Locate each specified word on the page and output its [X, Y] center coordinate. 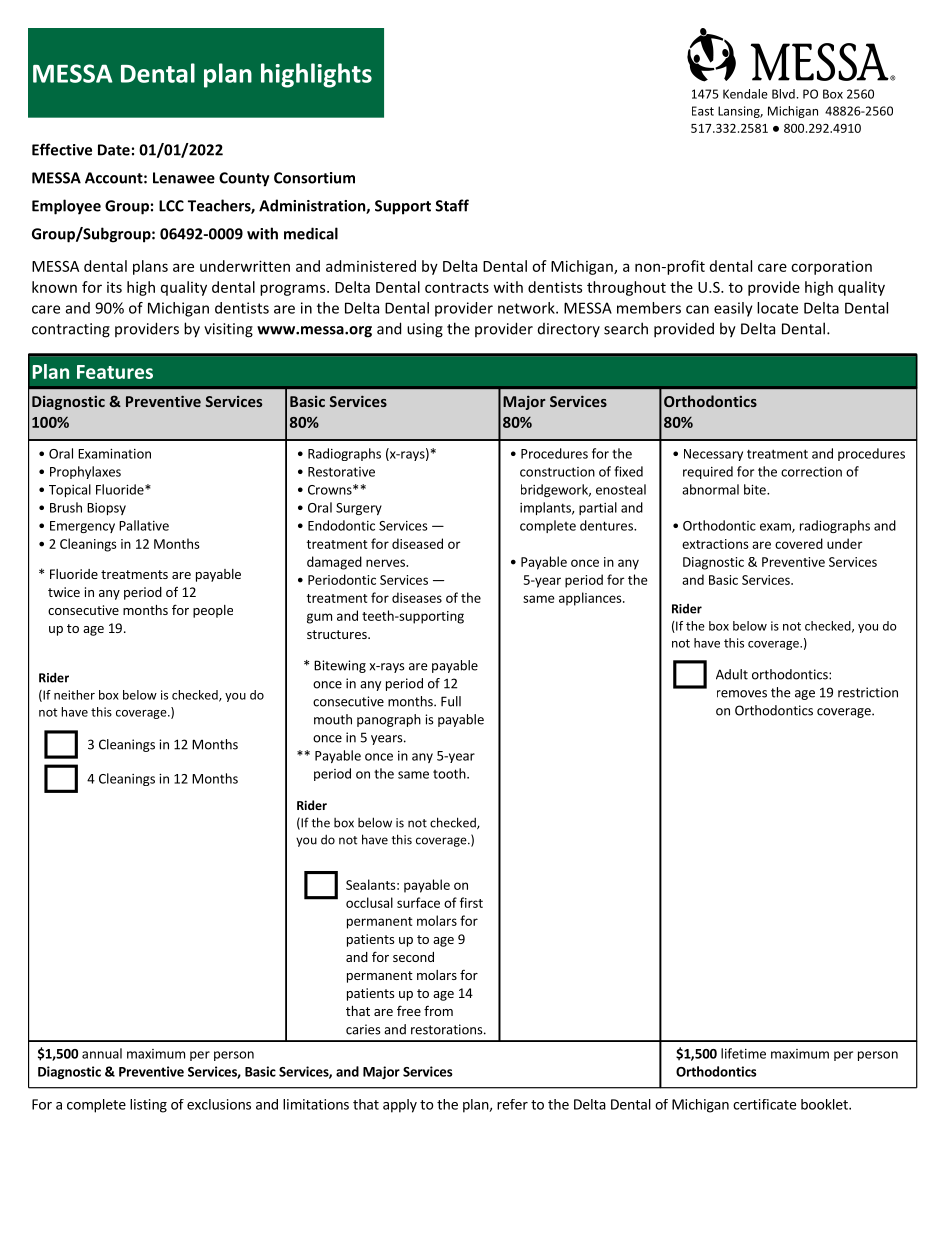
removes [742, 694]
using [425, 330]
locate [777, 308]
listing [148, 1106]
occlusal [369, 902]
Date [114, 150]
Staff [452, 205]
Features [115, 372]
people [213, 611]
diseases [417, 597]
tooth [450, 773]
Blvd [783, 94]
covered [799, 543]
